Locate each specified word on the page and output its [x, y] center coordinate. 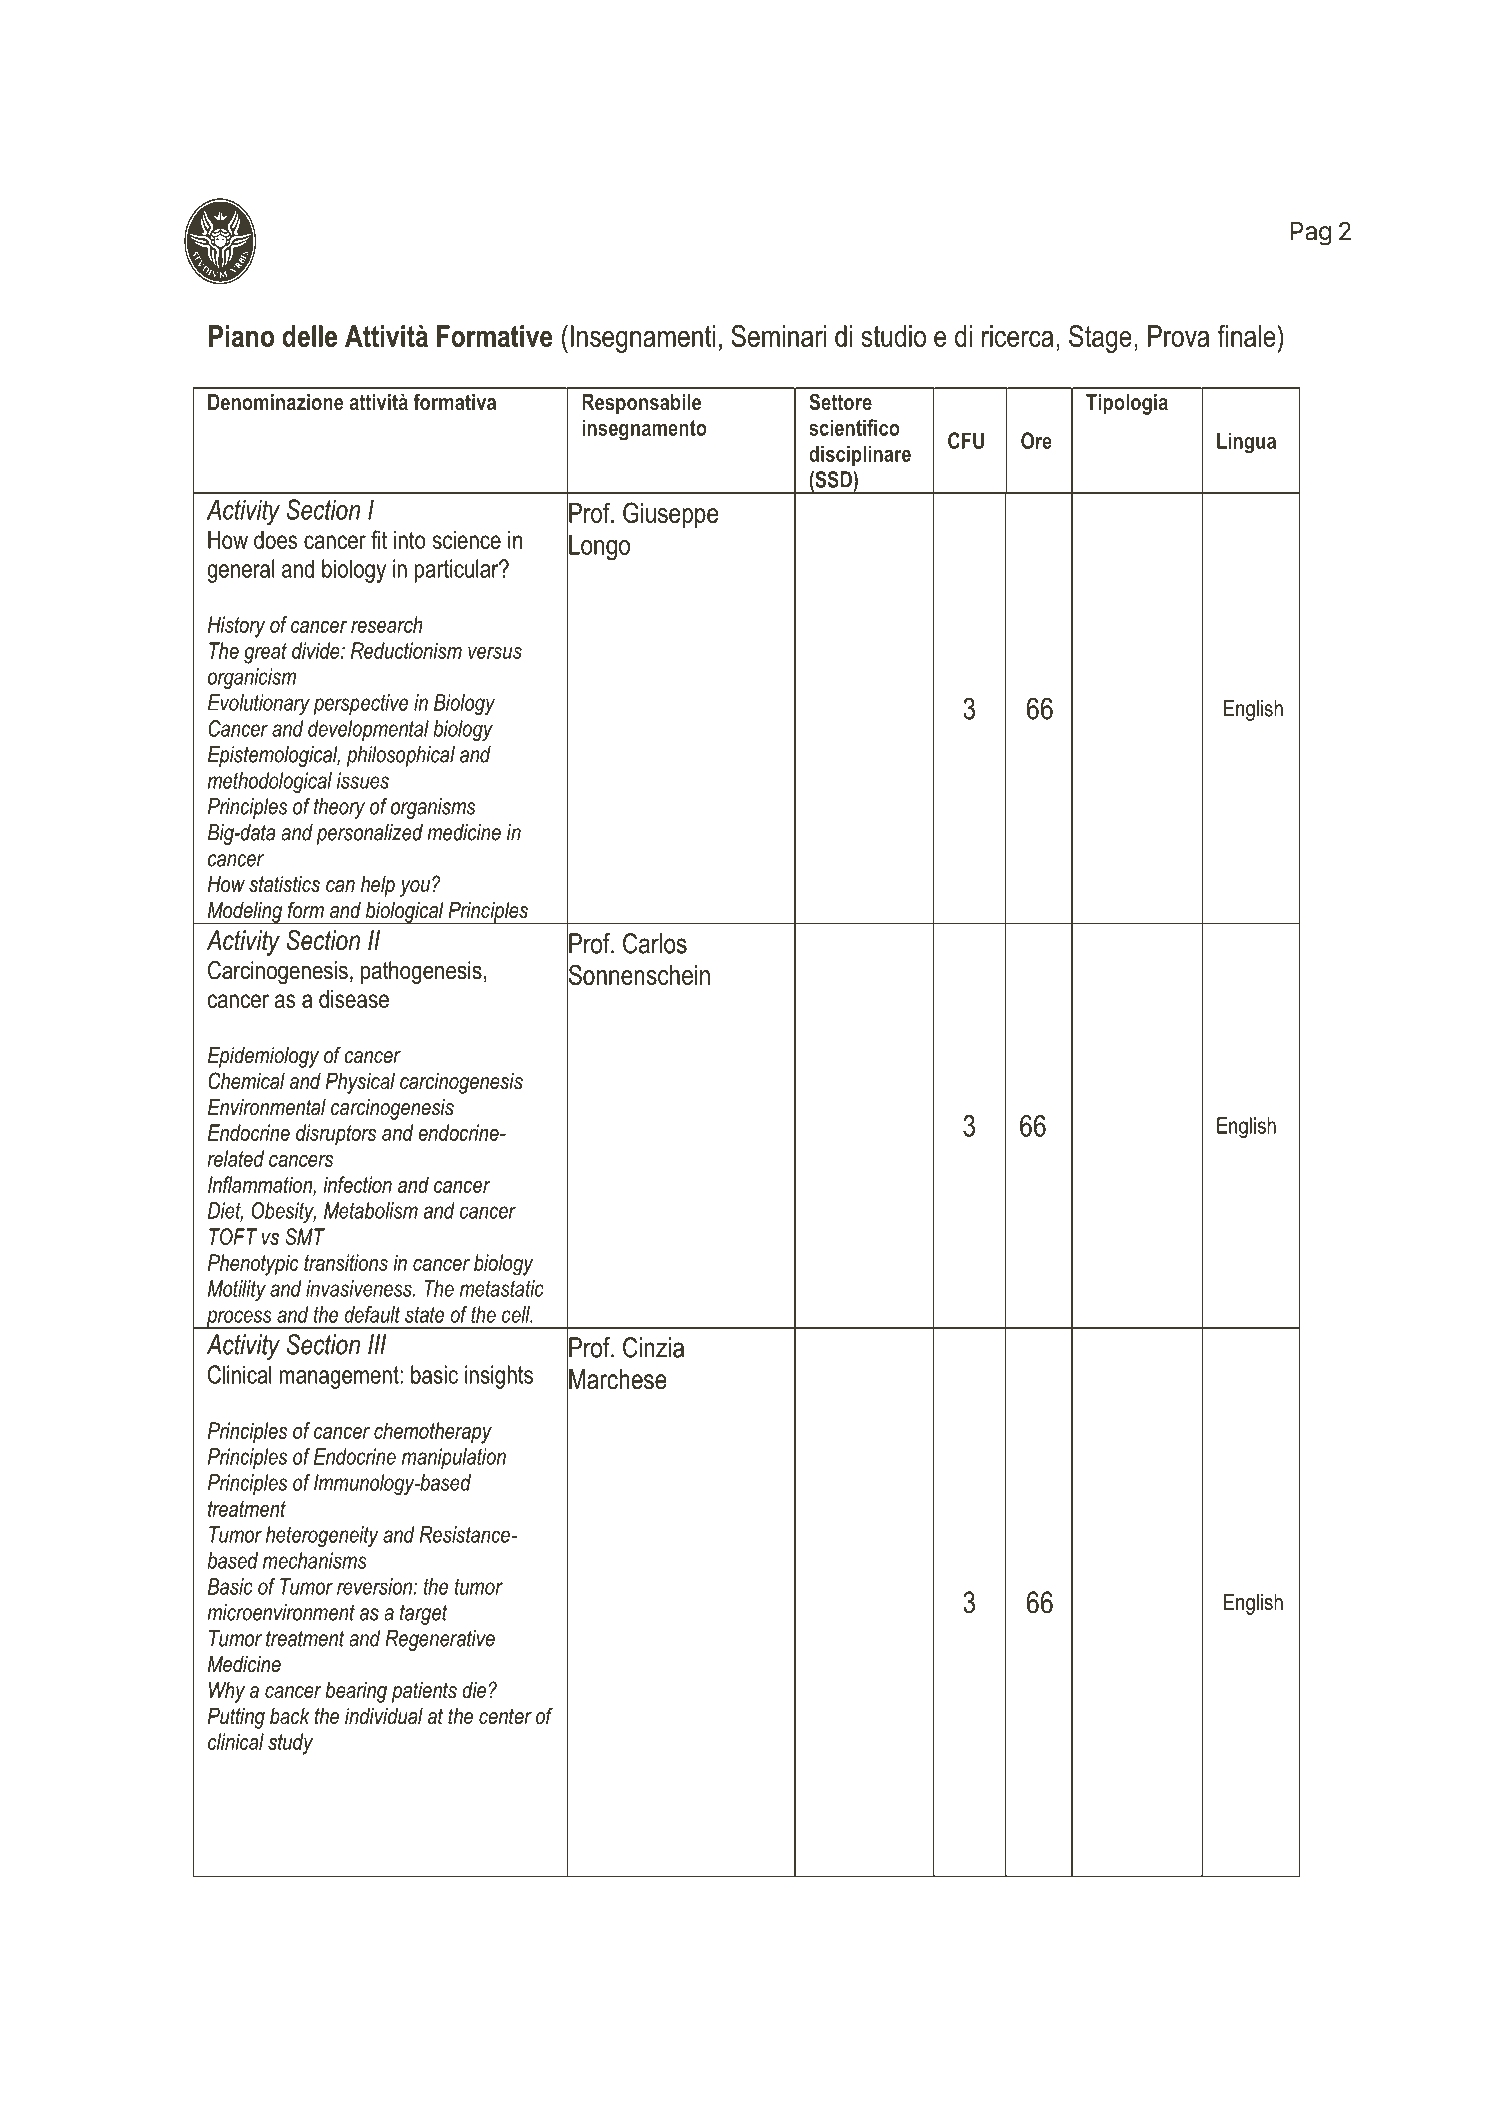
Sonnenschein [638, 975]
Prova [1178, 336]
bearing [356, 1692]
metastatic [502, 1288]
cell [517, 1314]
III [377, 1344]
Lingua [1246, 443]
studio [893, 336]
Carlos [655, 943]
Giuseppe [670, 515]
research [387, 624]
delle [309, 336]
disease [354, 999]
